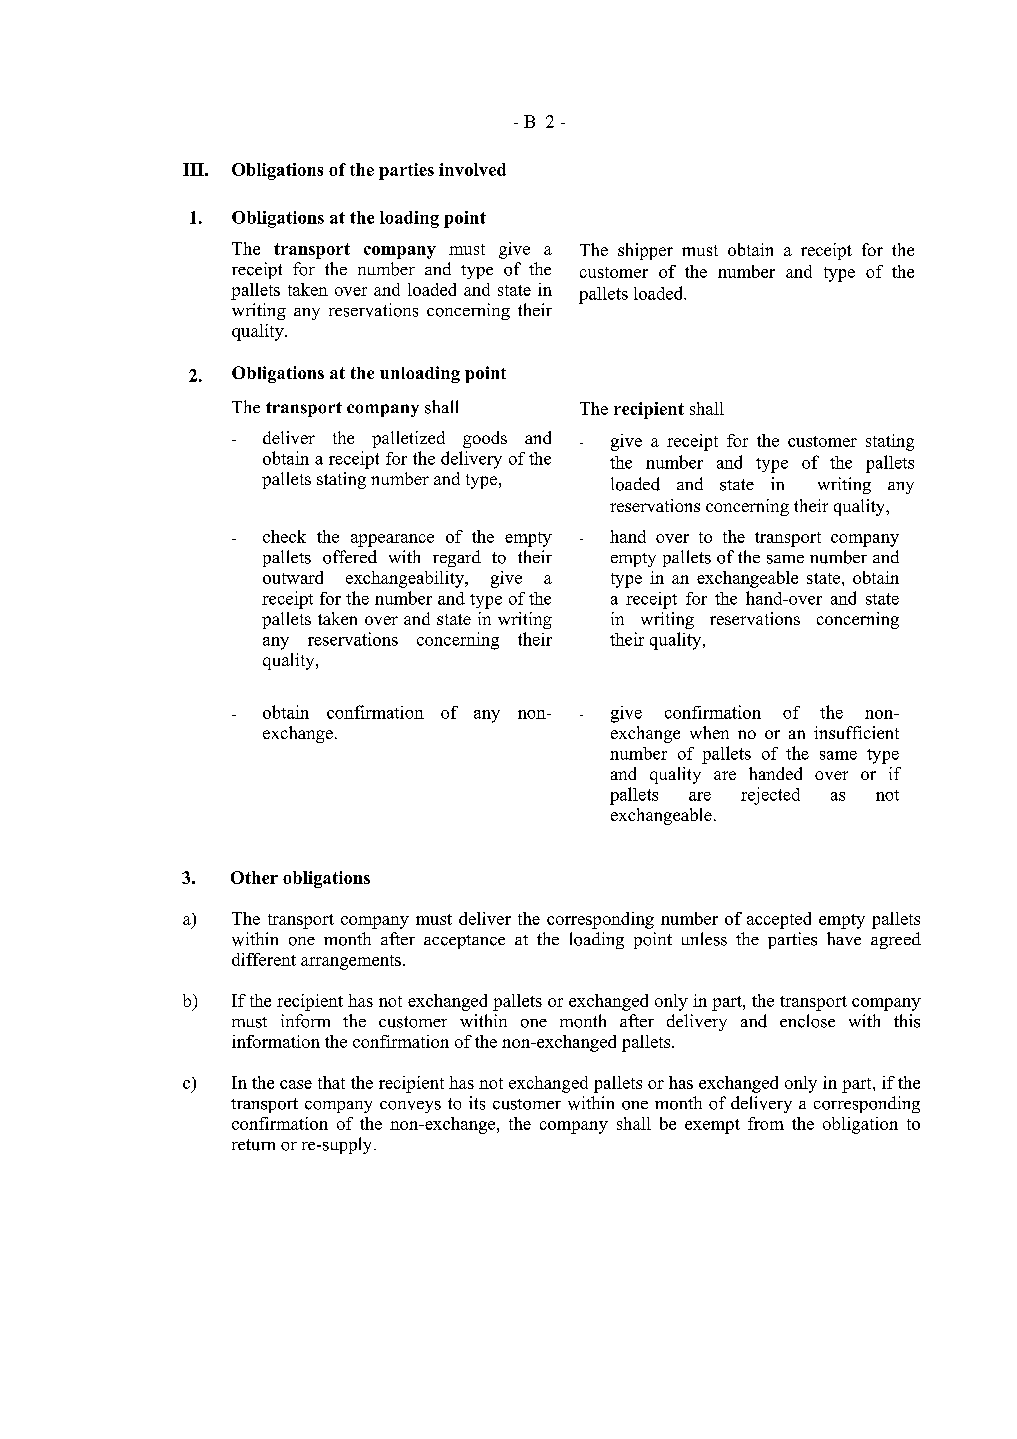 The height and width of the document is (1439, 1017). I want to click on goods, so click(485, 439).
